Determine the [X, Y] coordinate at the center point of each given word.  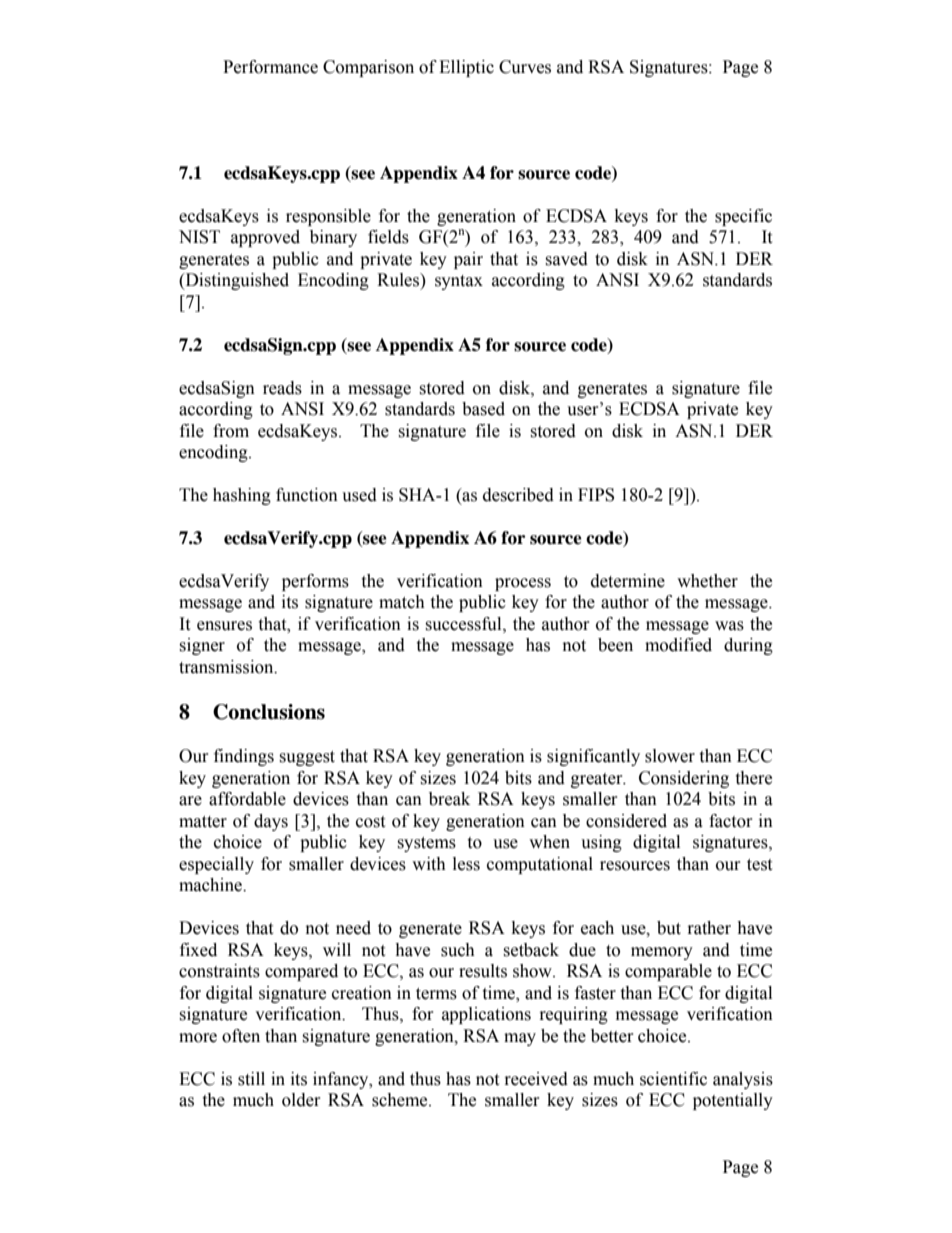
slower [670, 756]
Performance [270, 67]
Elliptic [466, 68]
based [483, 409]
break [449, 799]
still [251, 1079]
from [231, 431]
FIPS [596, 495]
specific [743, 217]
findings [244, 757]
